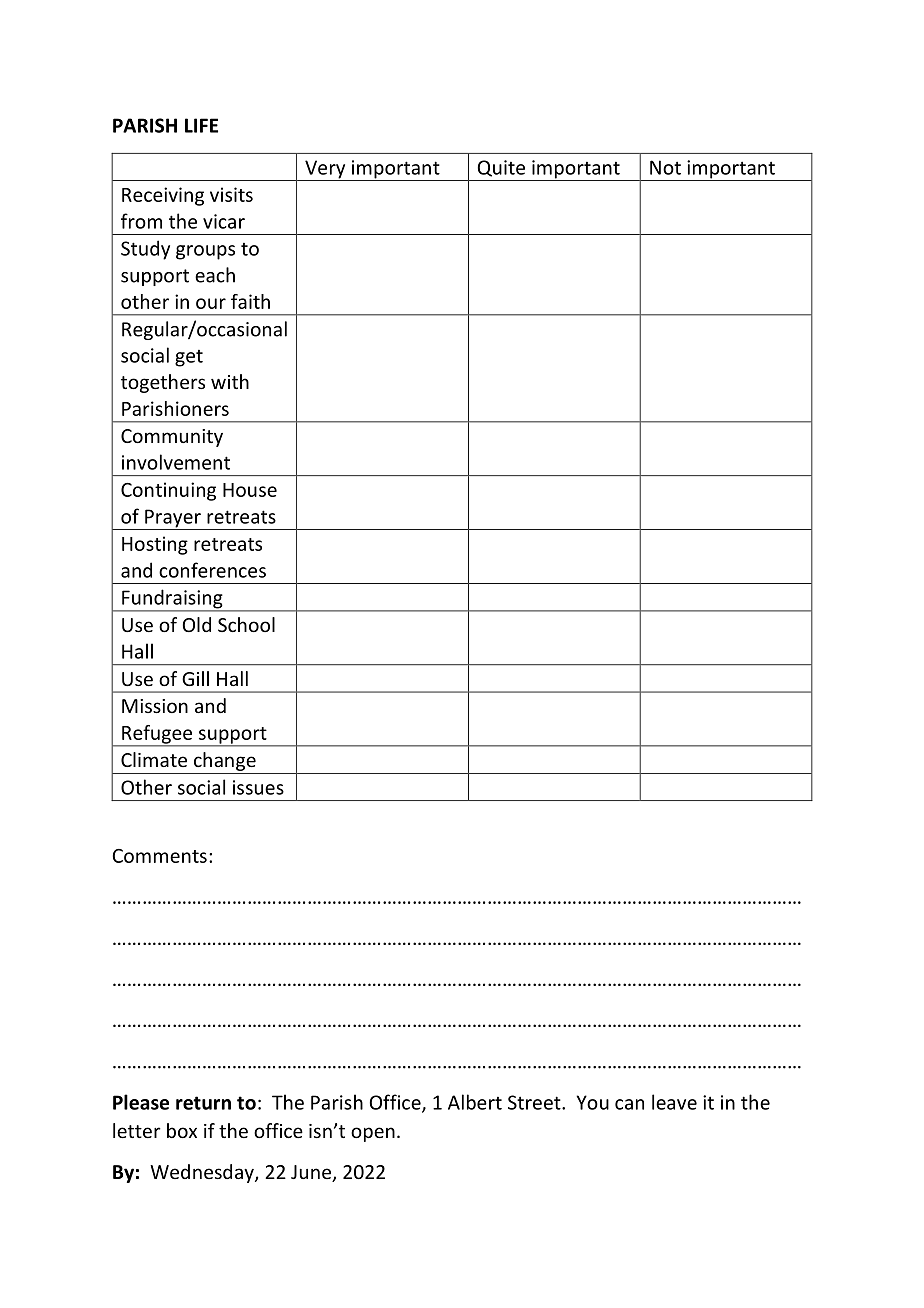  I want to click on Quite, so click(501, 168).
